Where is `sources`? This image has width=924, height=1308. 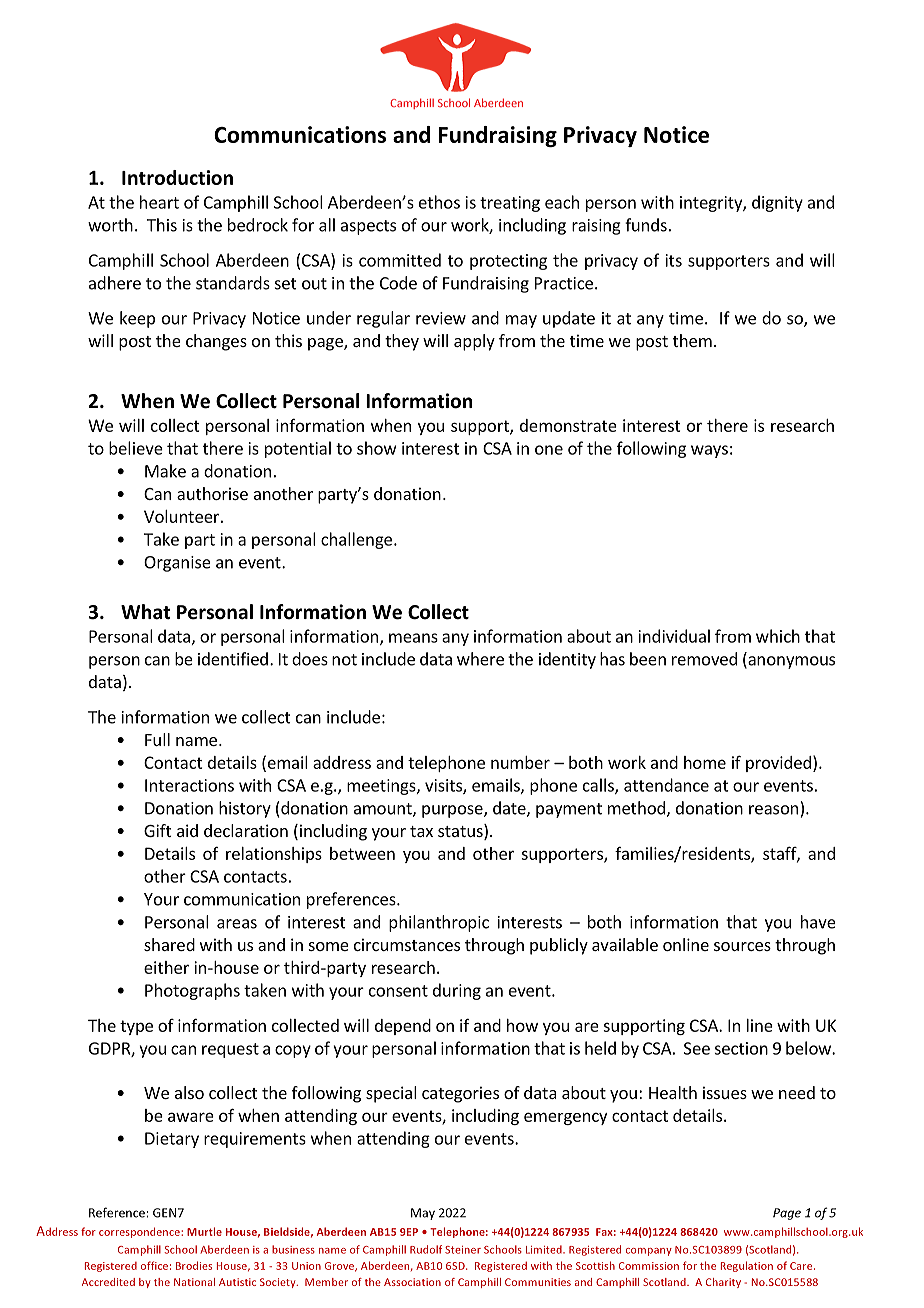 sources is located at coordinates (742, 946).
